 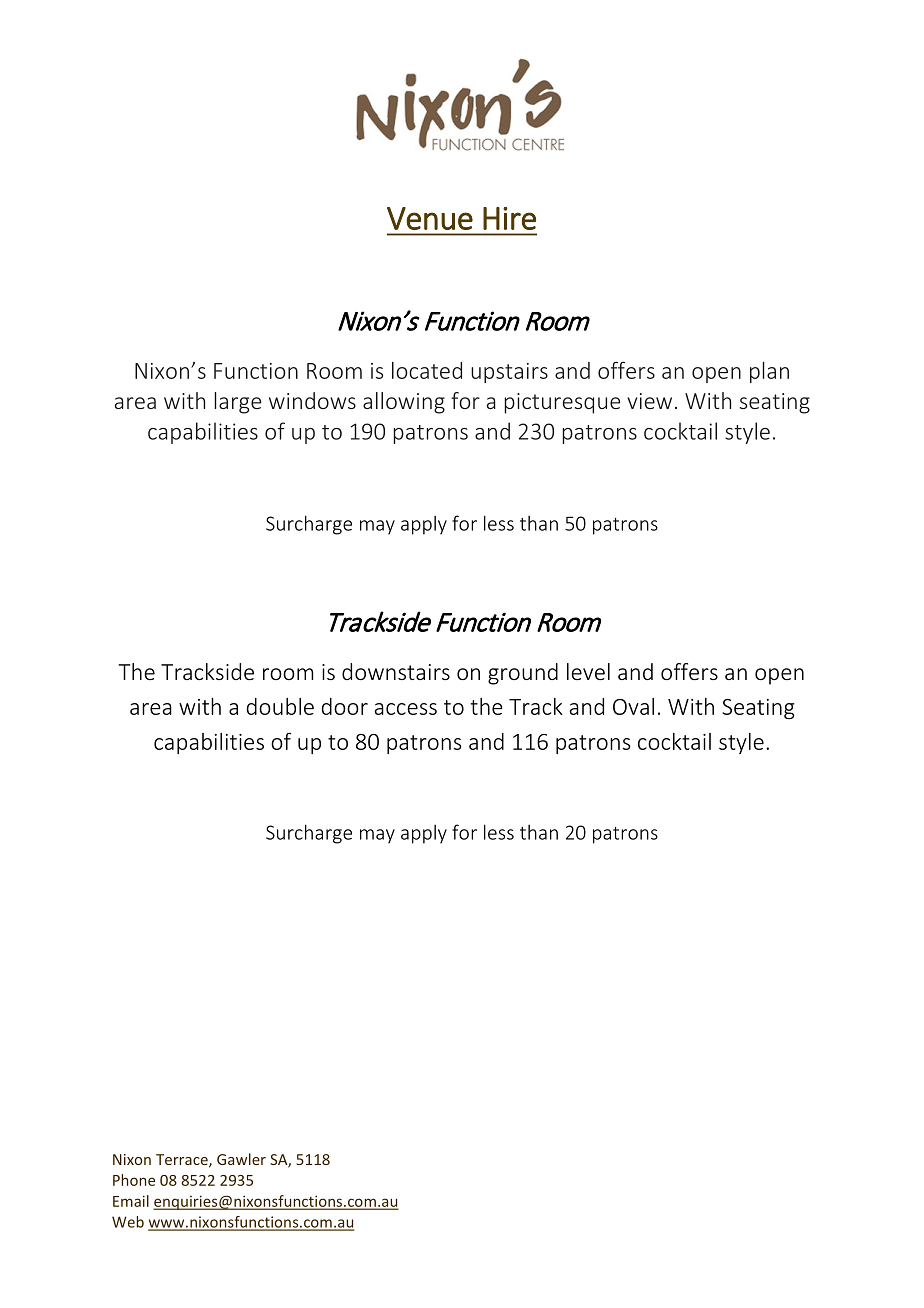 What do you see at coordinates (404, 403) in the page?
I see `allowing` at bounding box center [404, 403].
